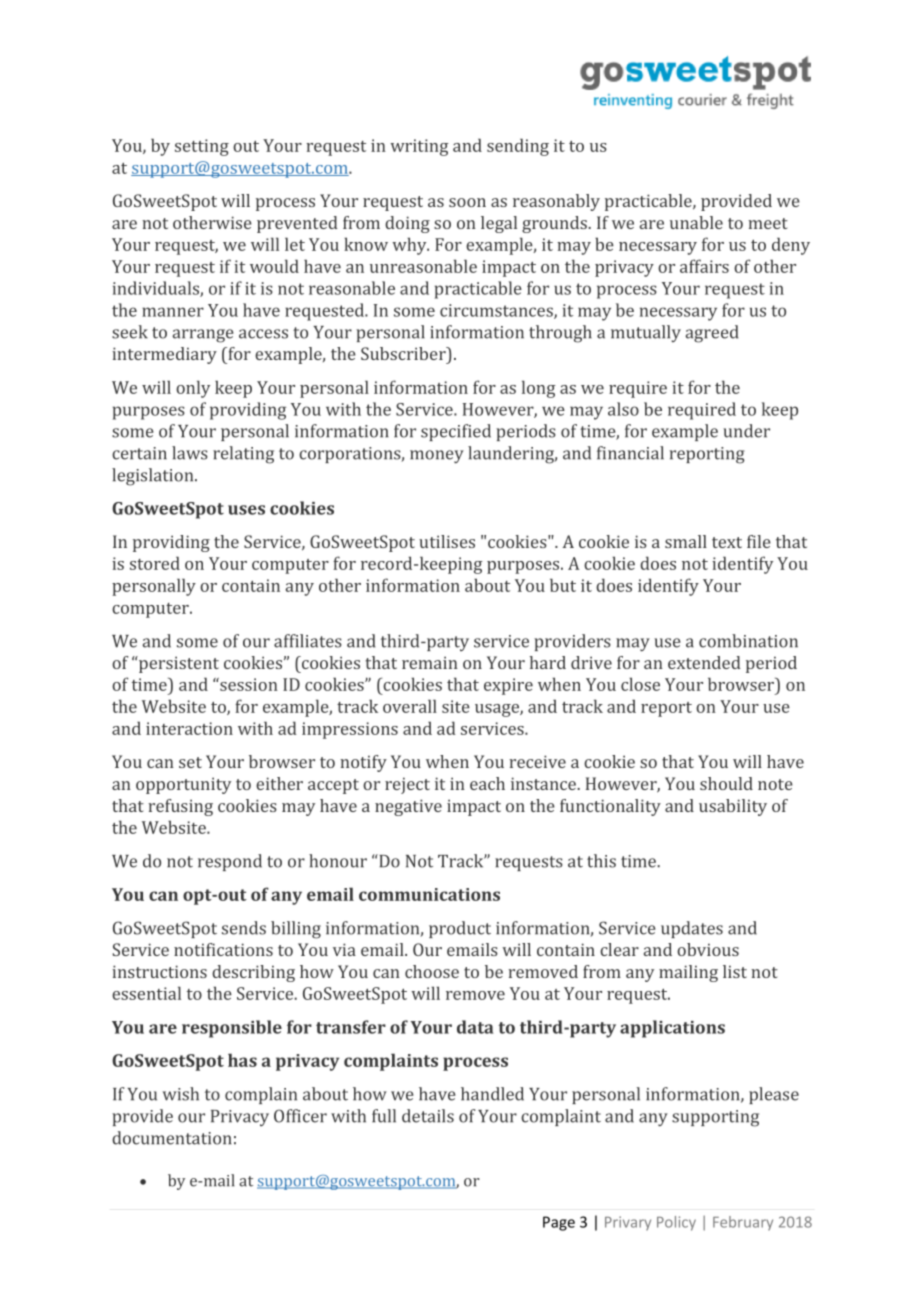 The height and width of the screenshot is (1308, 924). What do you see at coordinates (190, 453) in the screenshot?
I see `laws` at bounding box center [190, 453].
